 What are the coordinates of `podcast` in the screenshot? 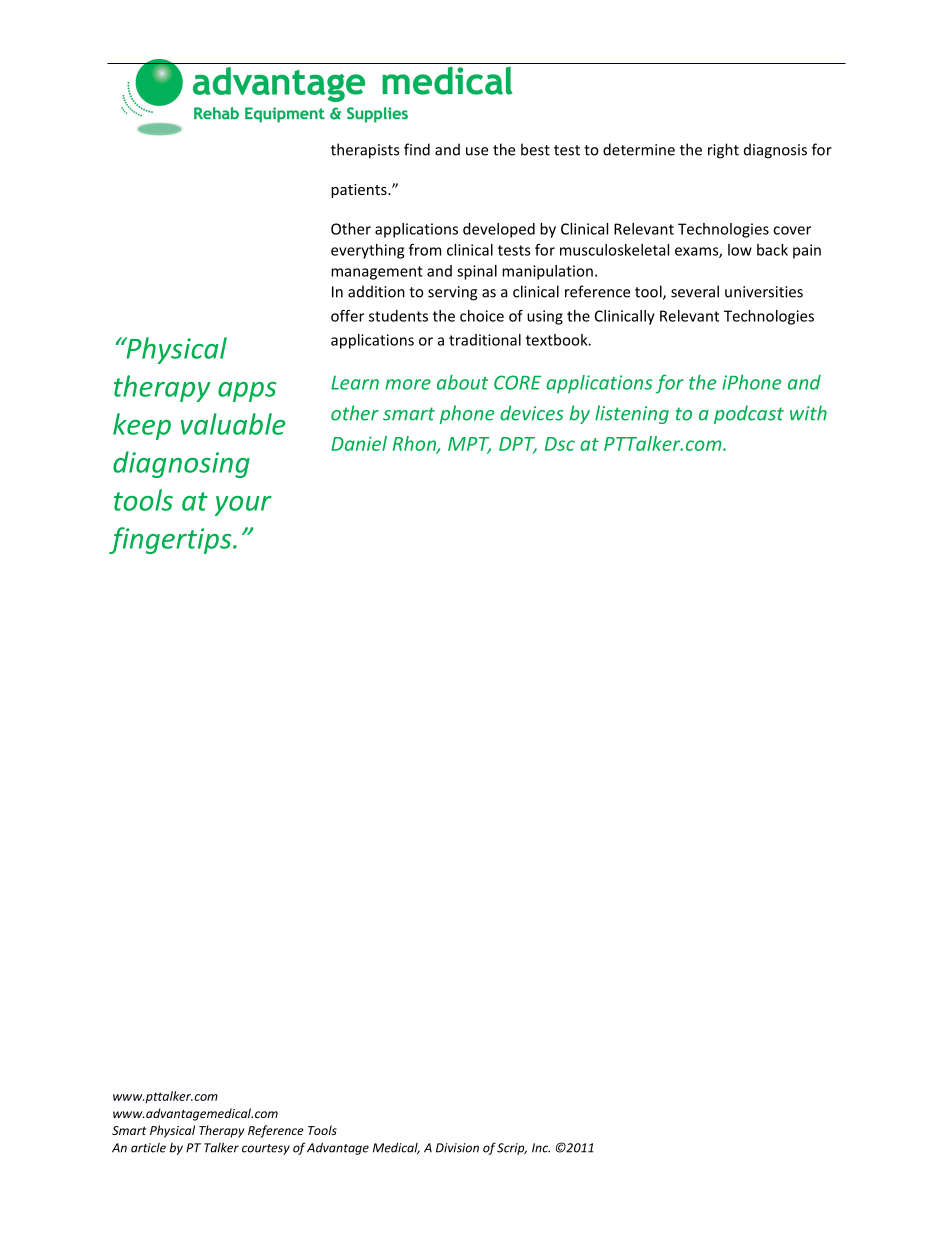 It's located at (749, 414).
